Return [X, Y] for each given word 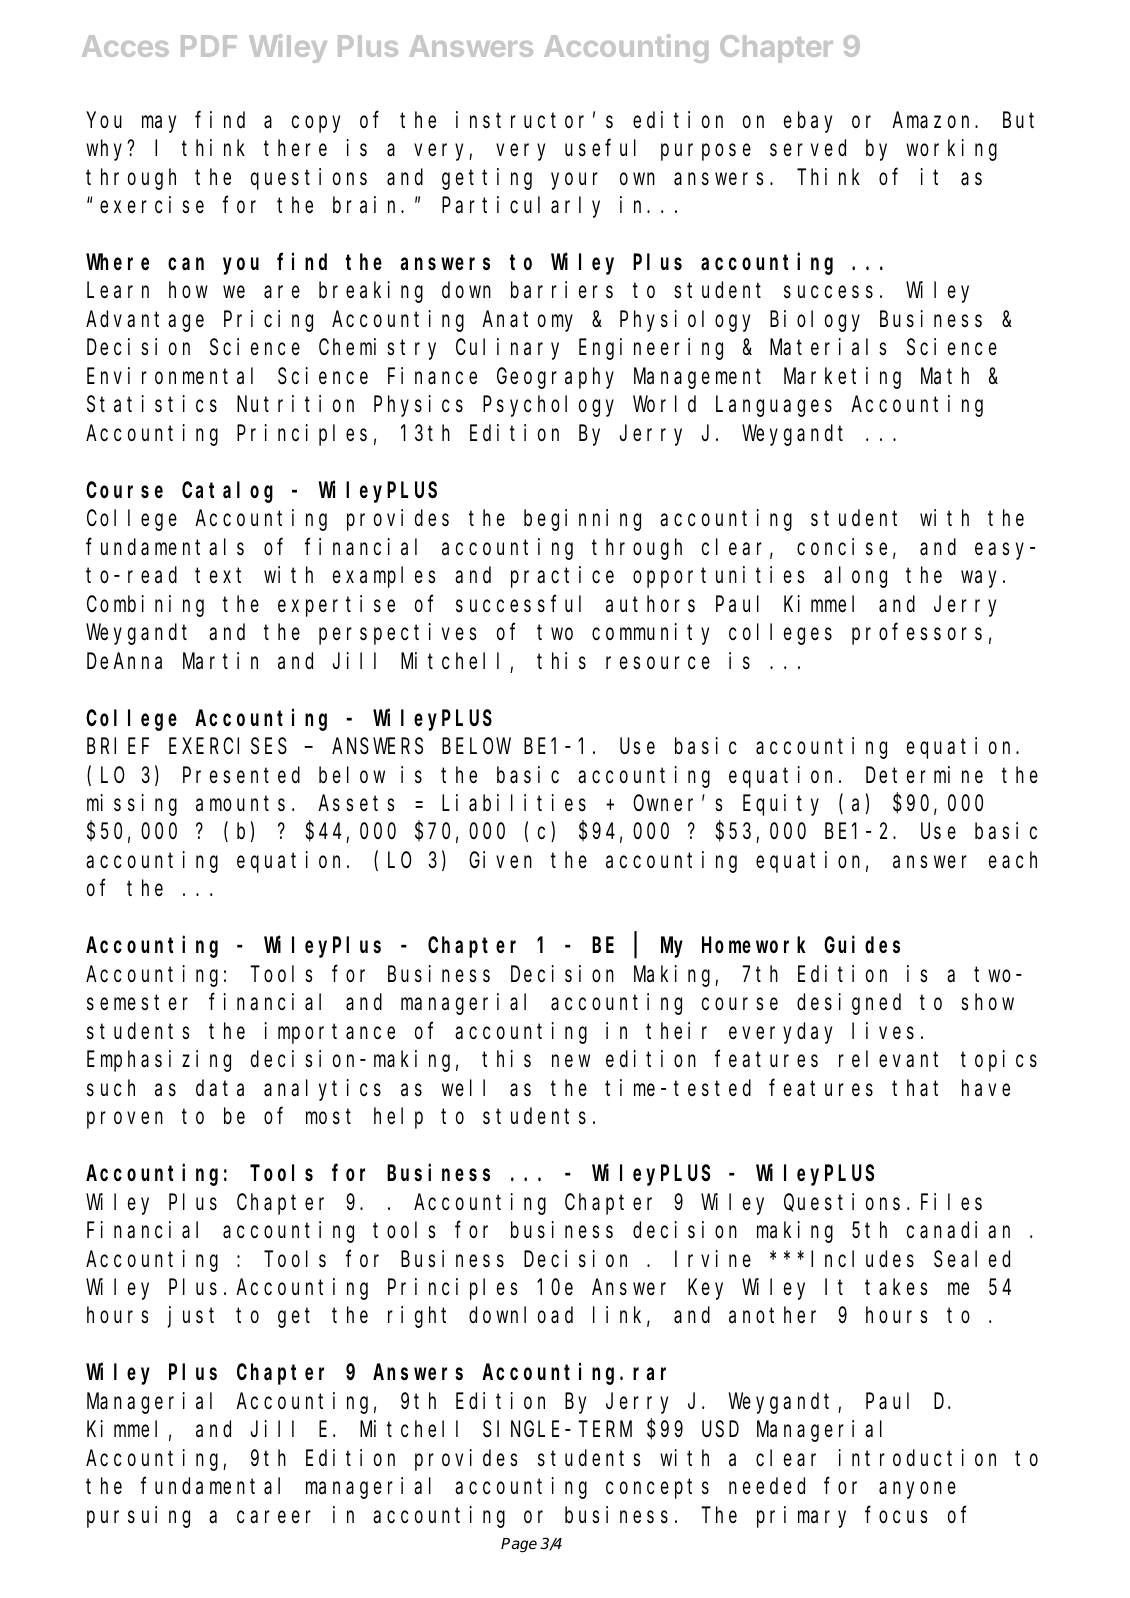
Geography [555, 378]
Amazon [934, 121]
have [986, 1088]
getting [487, 179]
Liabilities [514, 803]
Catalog [227, 492]
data [220, 1088]
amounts [240, 804]
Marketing [842, 378]
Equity [781, 805]
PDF [209, 46]
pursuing [138, 1517]
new [571, 1061]
